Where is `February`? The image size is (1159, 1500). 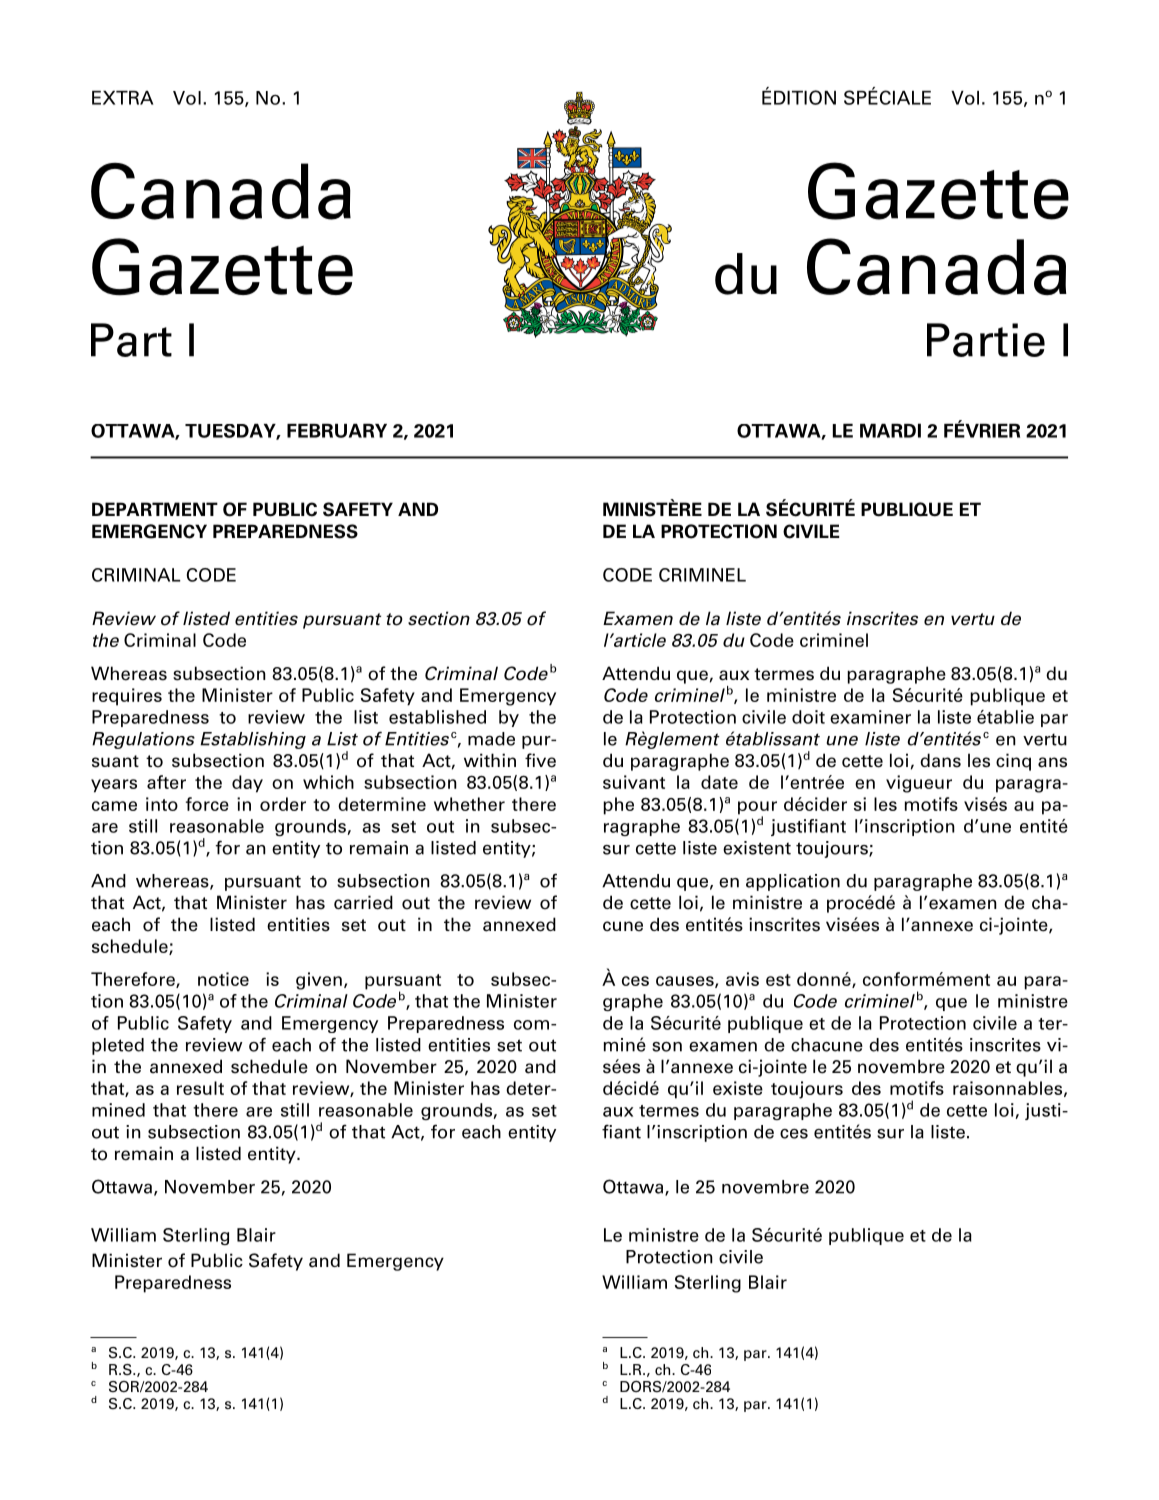
February is located at coordinates (337, 431).
